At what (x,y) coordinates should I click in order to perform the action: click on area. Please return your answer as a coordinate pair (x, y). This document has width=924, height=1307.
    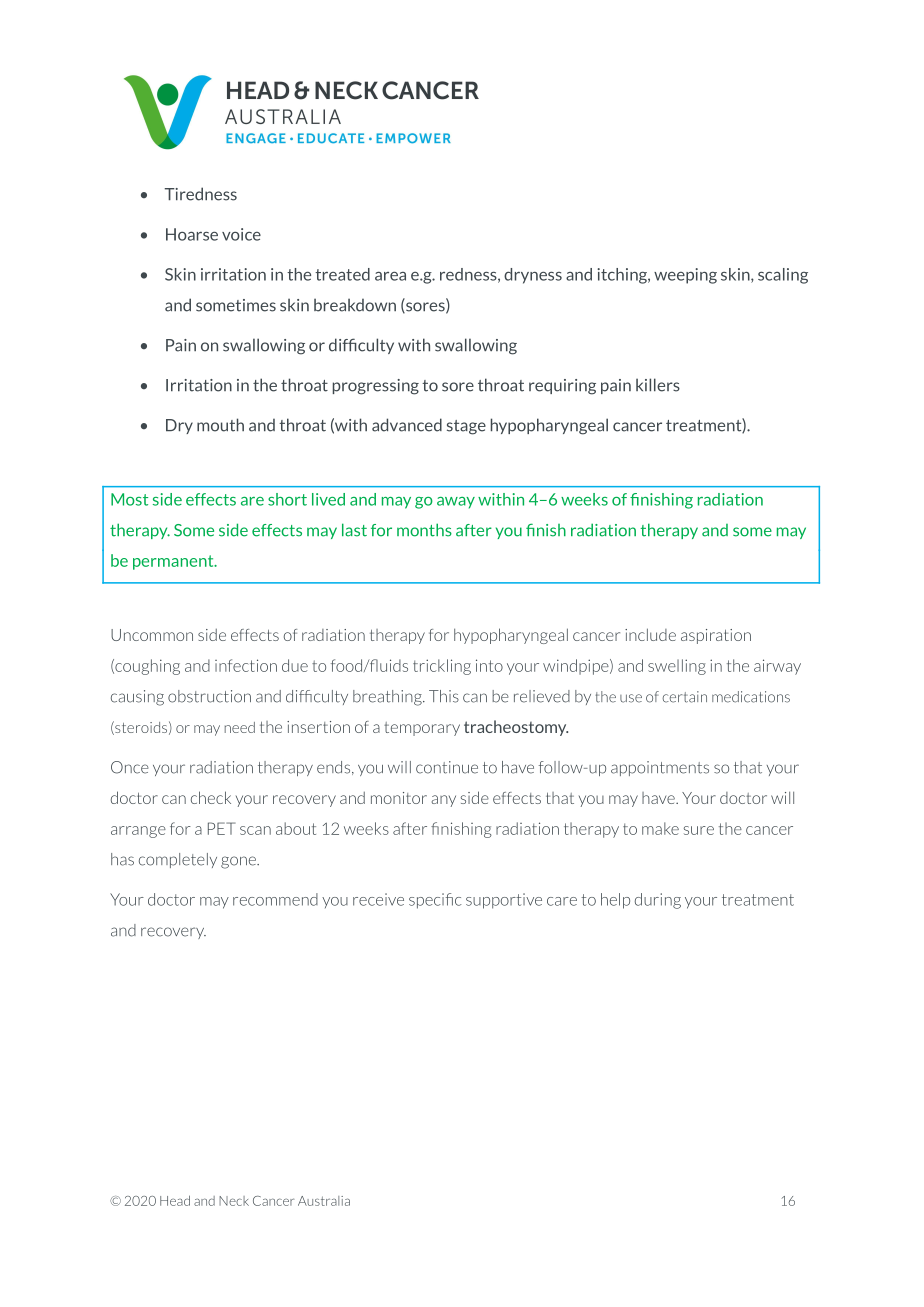
    Looking at the image, I should click on (390, 276).
